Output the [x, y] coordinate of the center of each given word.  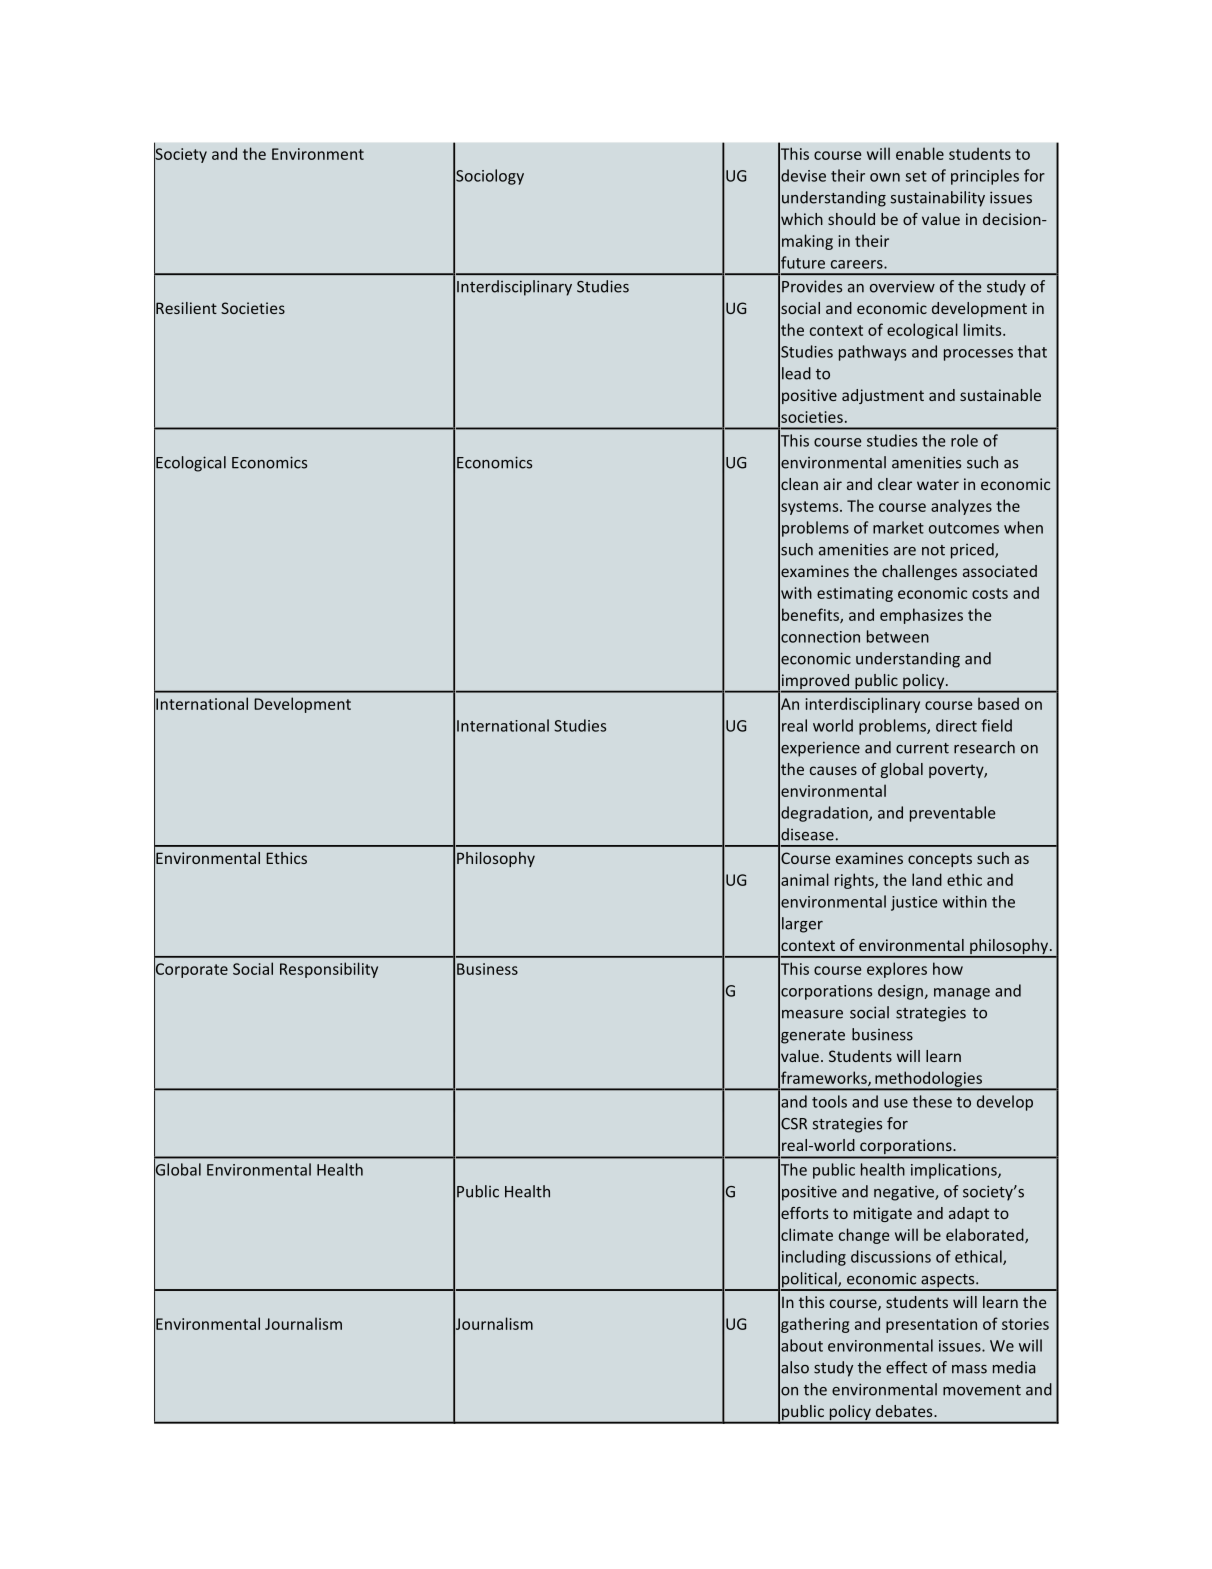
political [809, 1281]
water [938, 484]
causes [833, 770]
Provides [812, 286]
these [932, 1101]
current [922, 748]
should [851, 219]
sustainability [938, 199]
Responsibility [329, 970]
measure [812, 1014]
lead [796, 373]
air [833, 484]
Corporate [191, 970]
